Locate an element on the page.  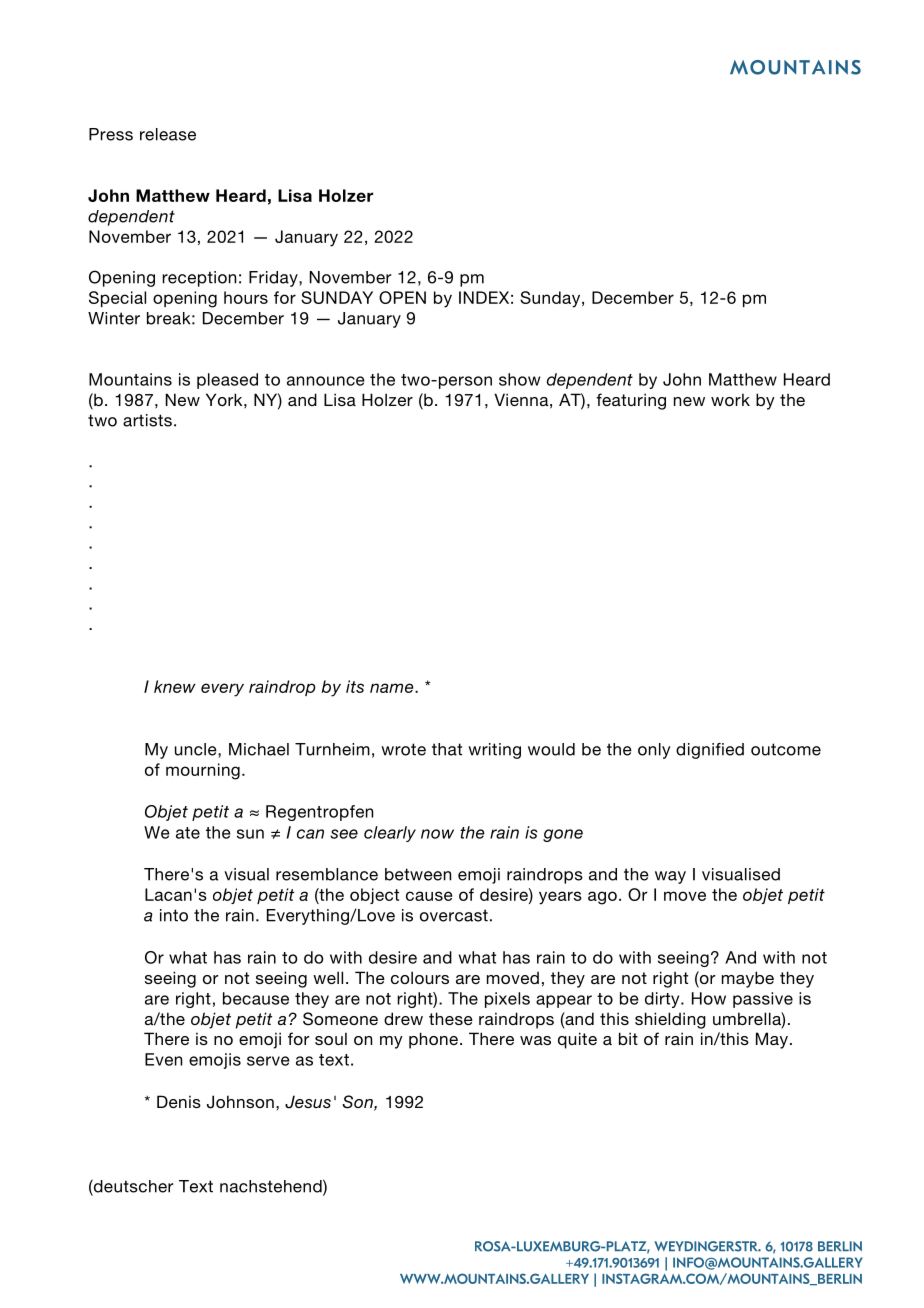
Friday is located at coordinates (274, 279).
